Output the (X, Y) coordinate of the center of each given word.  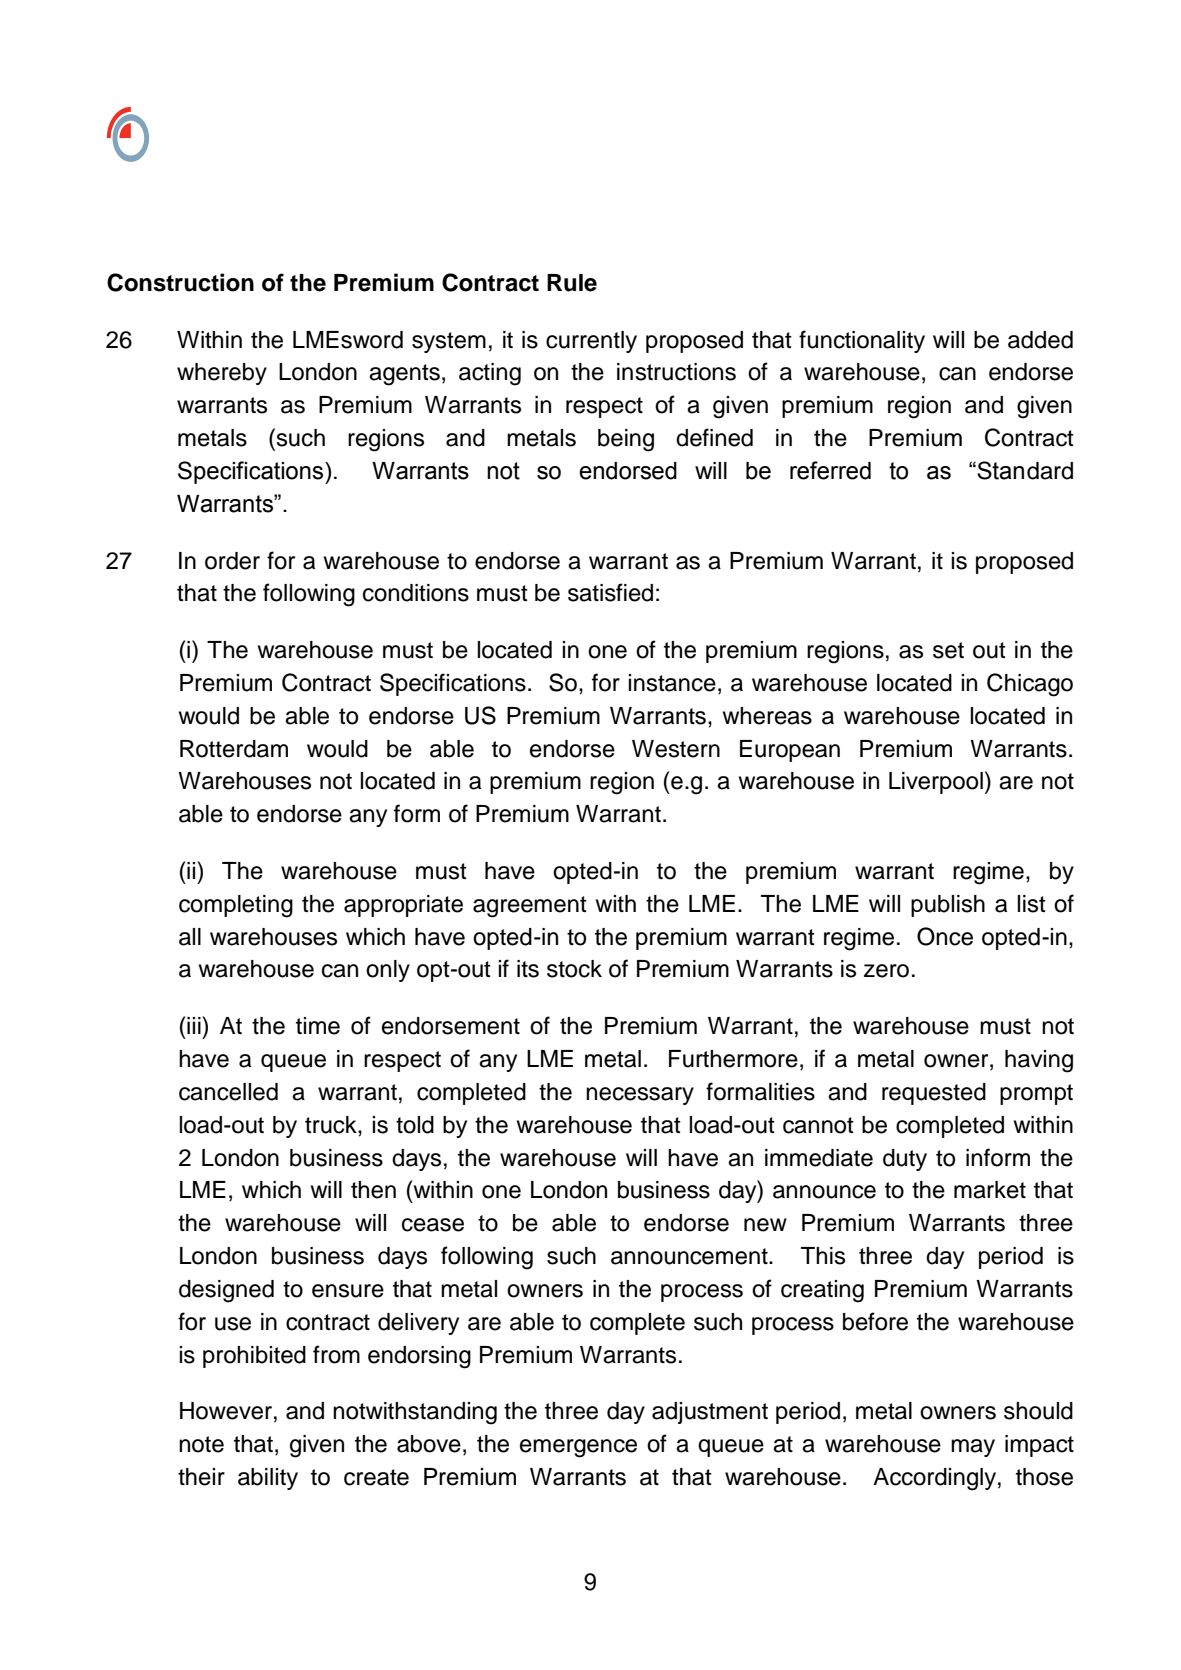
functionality (862, 341)
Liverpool (936, 783)
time (318, 1026)
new (765, 1225)
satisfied (610, 592)
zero (886, 971)
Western (676, 749)
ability (268, 1479)
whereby (222, 374)
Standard (1024, 470)
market (990, 1190)
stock (574, 969)
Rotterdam (234, 749)
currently (591, 342)
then (373, 1190)
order (232, 561)
